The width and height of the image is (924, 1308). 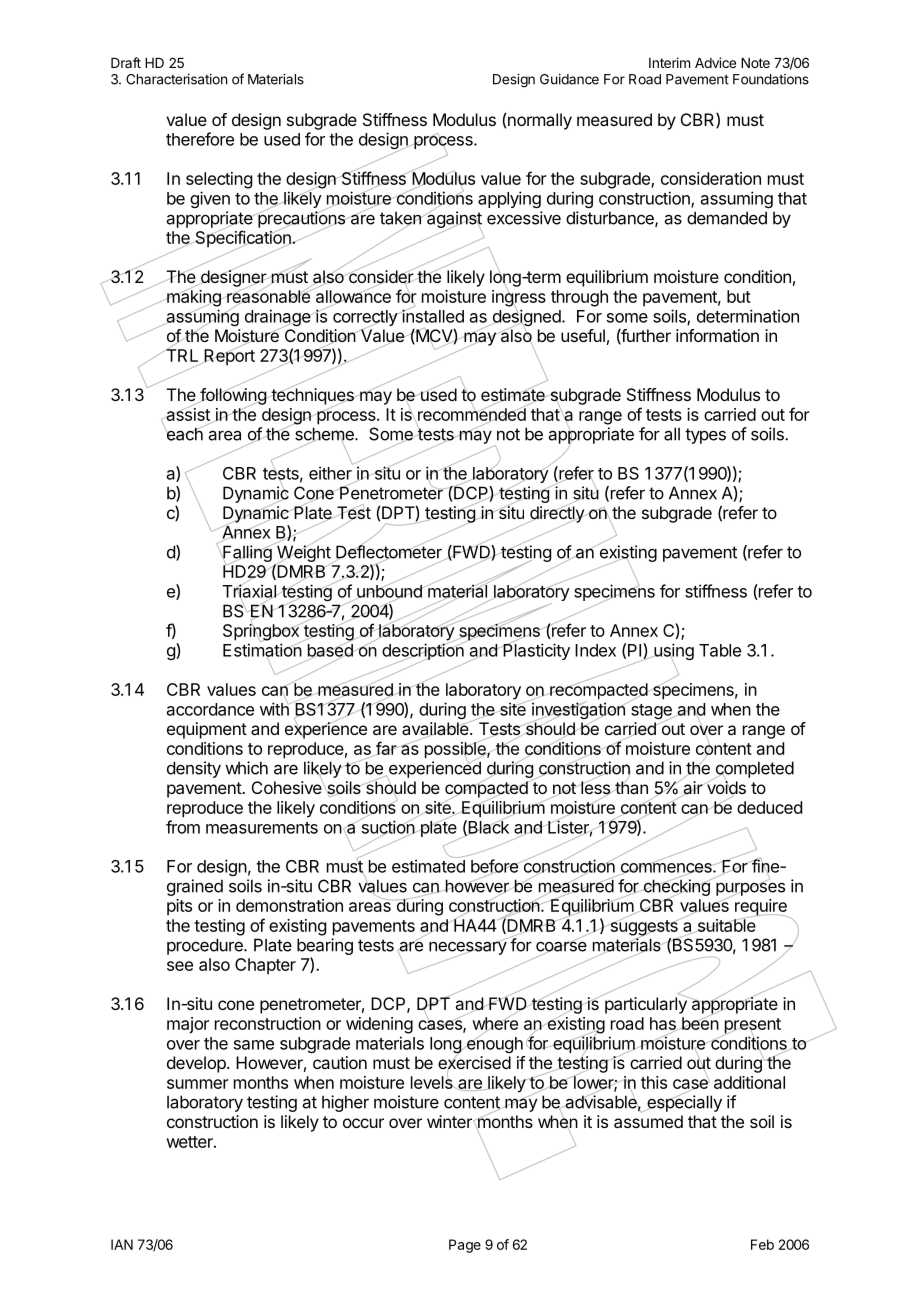 I want to click on Characterisation, so click(x=176, y=79).
